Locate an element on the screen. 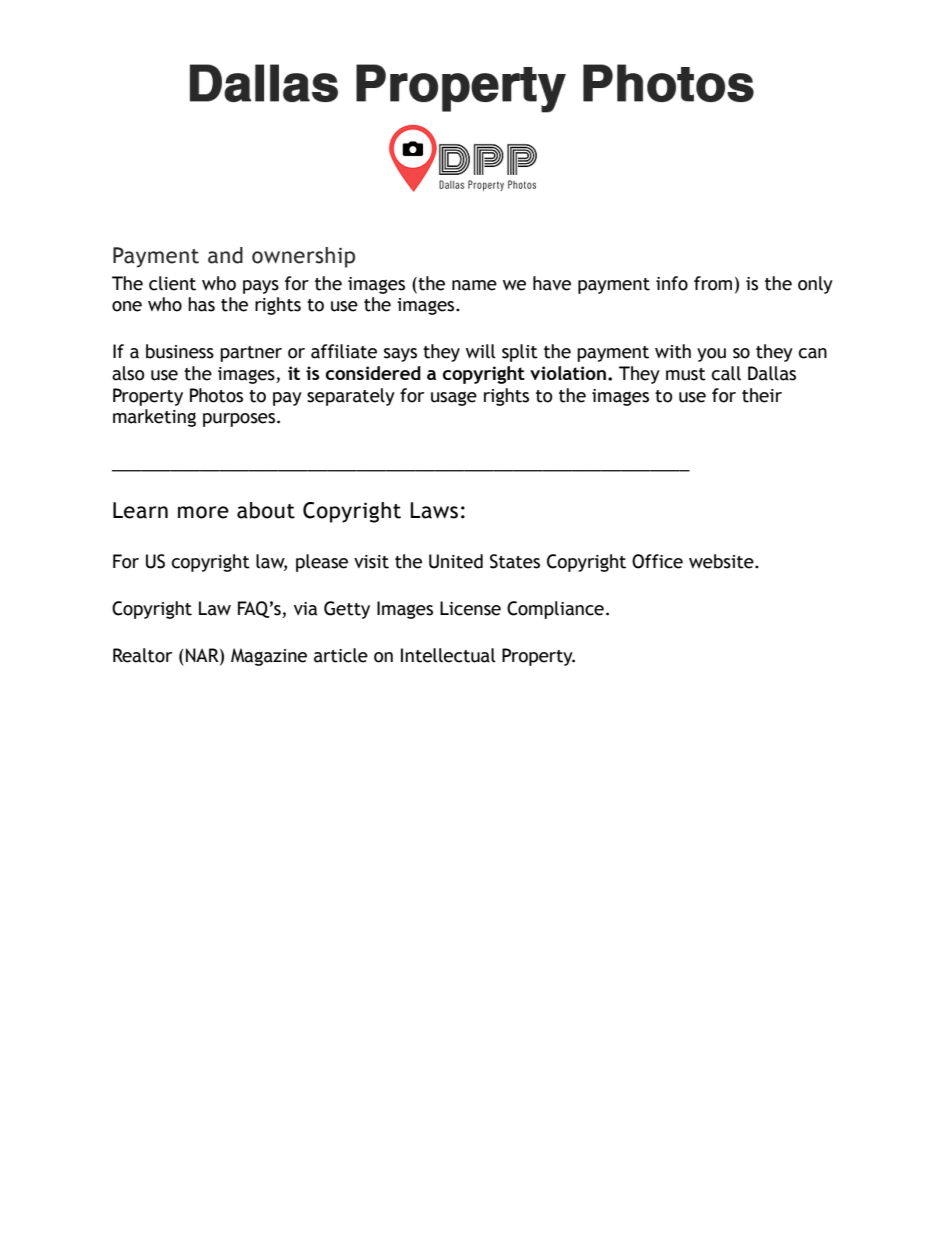  their is located at coordinates (762, 395).
